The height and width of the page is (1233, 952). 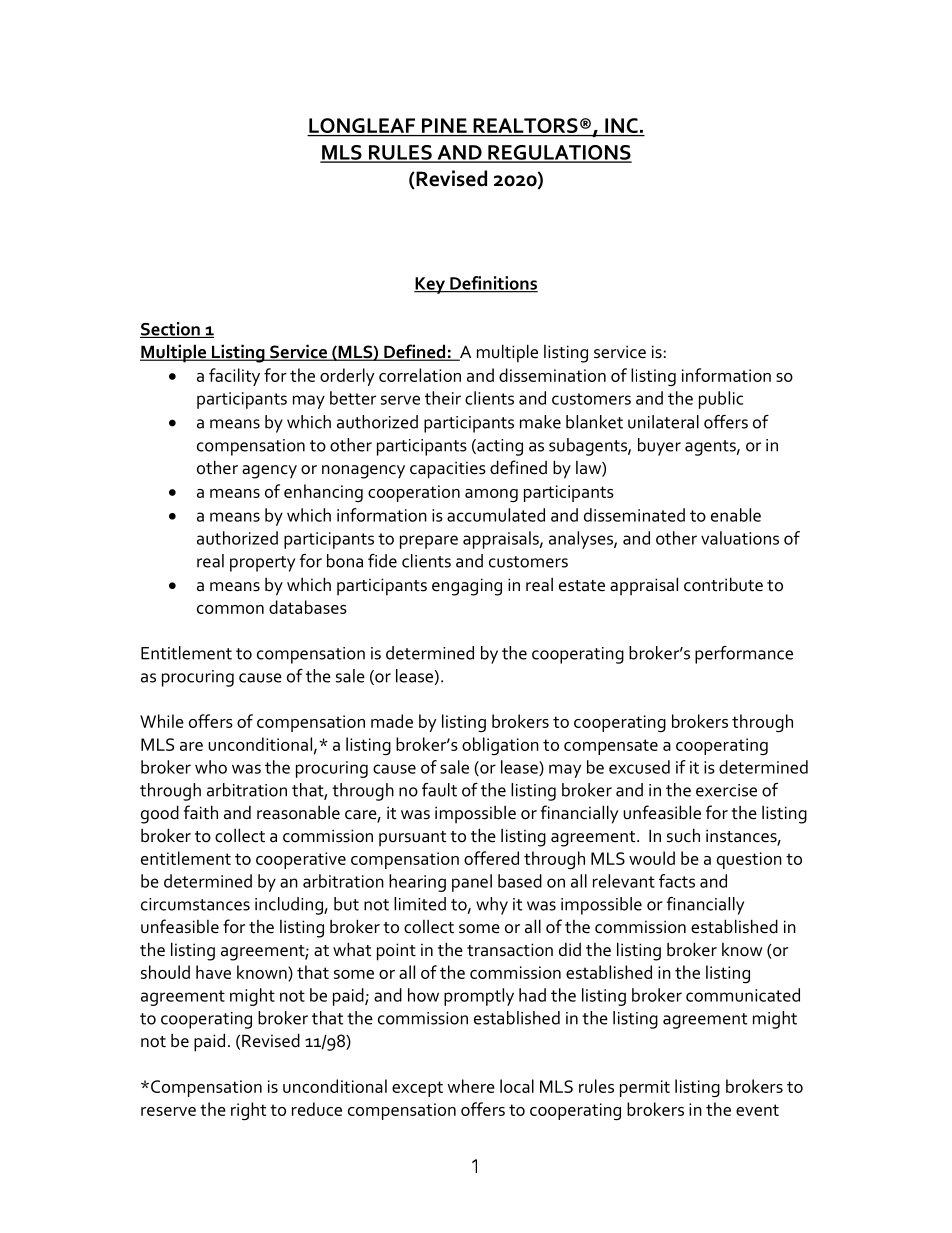 I want to click on facility, so click(x=234, y=377).
